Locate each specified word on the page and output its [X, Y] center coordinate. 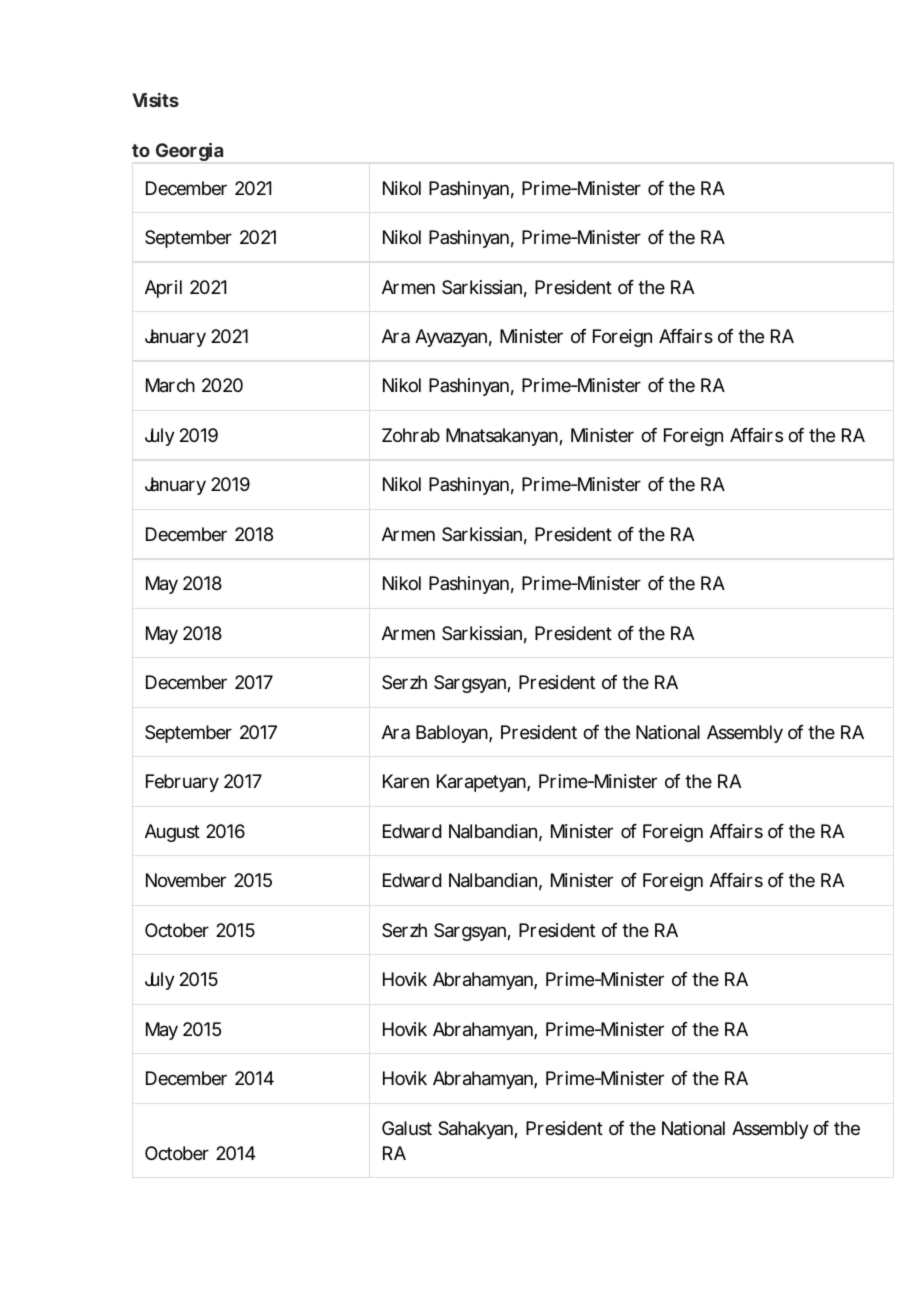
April [163, 289]
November [186, 880]
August [172, 833]
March [170, 385]
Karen [406, 781]
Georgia [189, 152]
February [182, 783]
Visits [155, 100]
